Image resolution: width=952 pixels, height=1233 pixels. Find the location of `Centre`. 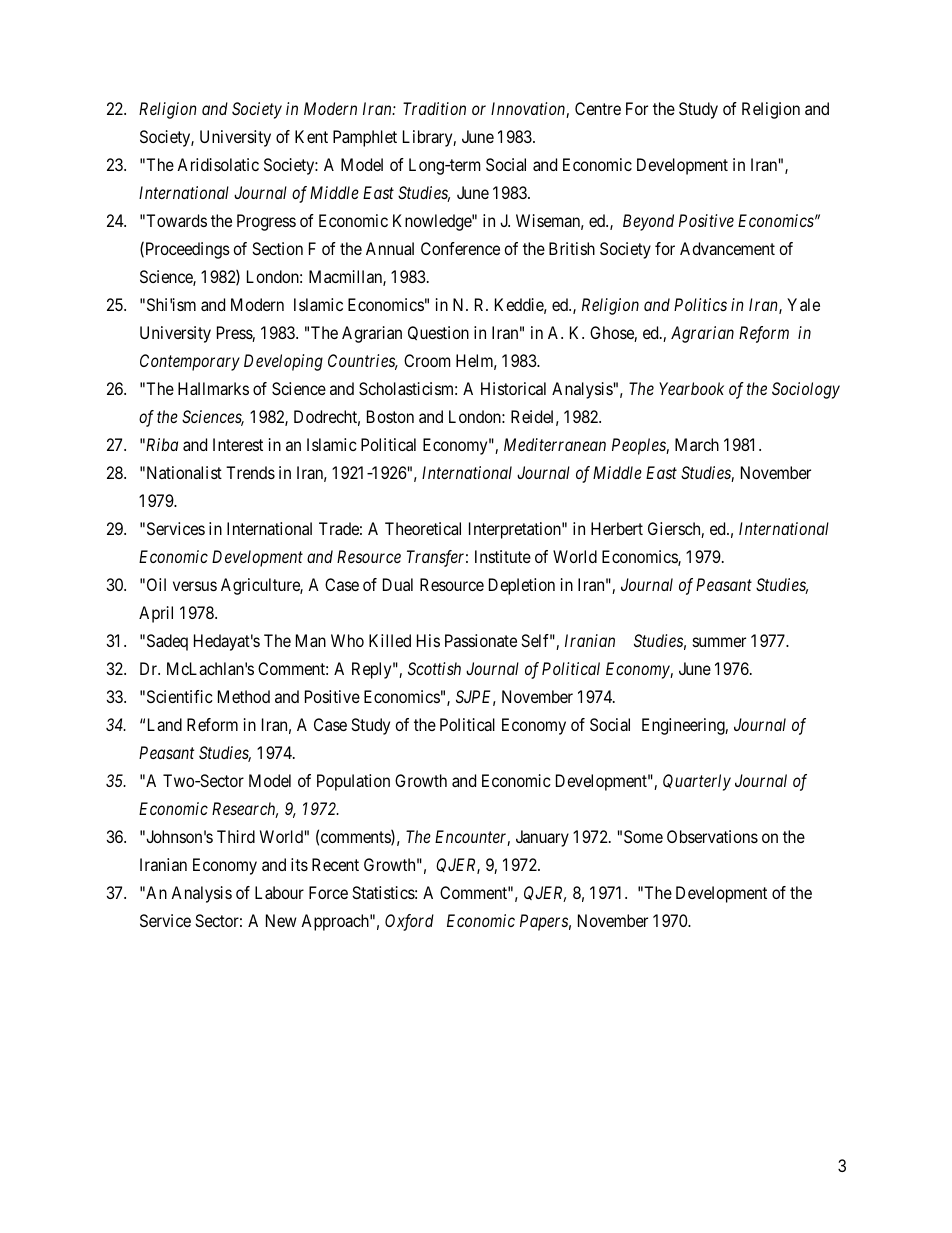

Centre is located at coordinates (598, 108).
